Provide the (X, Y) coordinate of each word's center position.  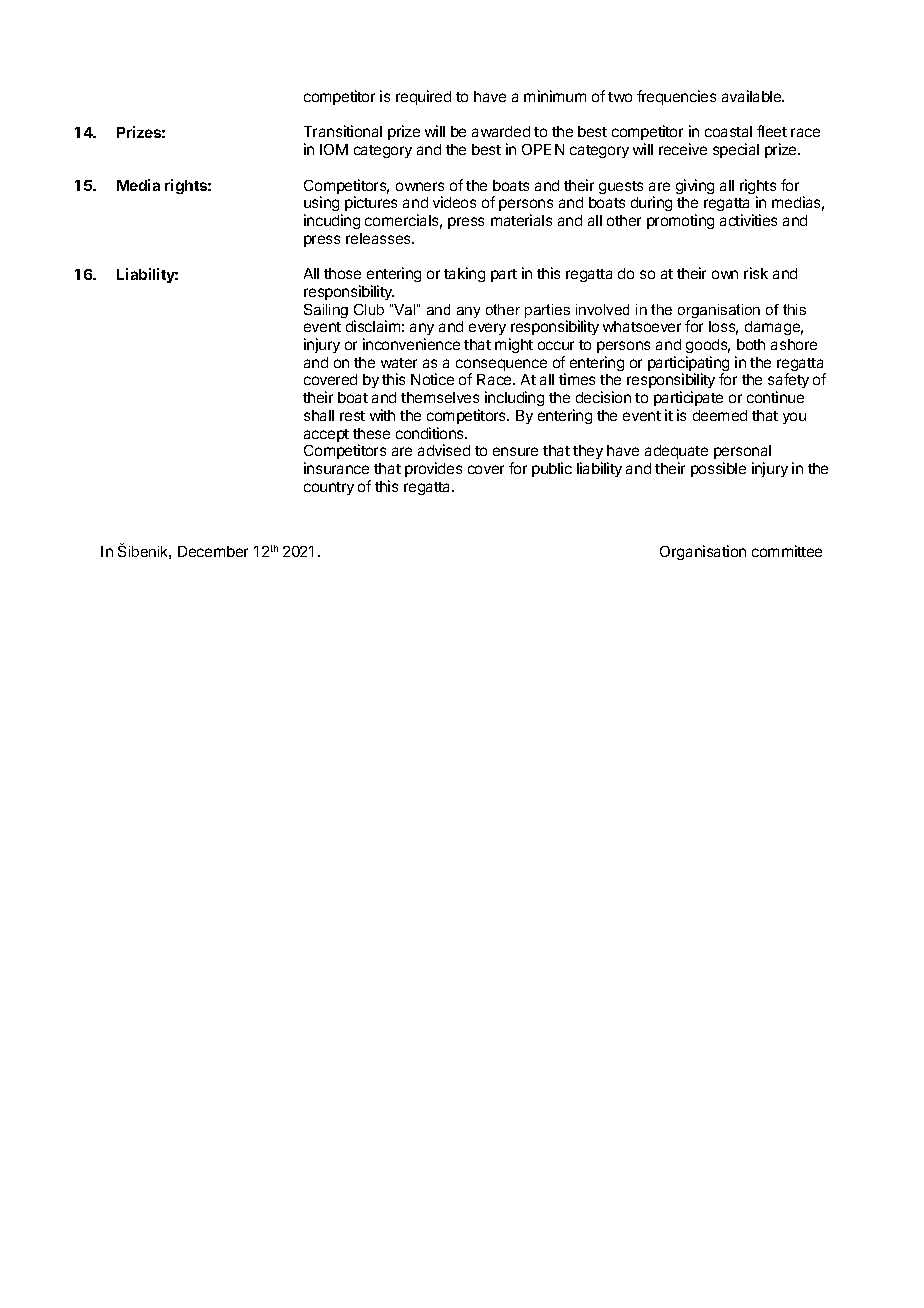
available (753, 96)
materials (521, 220)
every (487, 329)
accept (326, 435)
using (323, 205)
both (751, 344)
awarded (501, 131)
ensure (515, 451)
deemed (720, 415)
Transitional (343, 131)
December (213, 551)
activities (748, 220)
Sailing (326, 311)
